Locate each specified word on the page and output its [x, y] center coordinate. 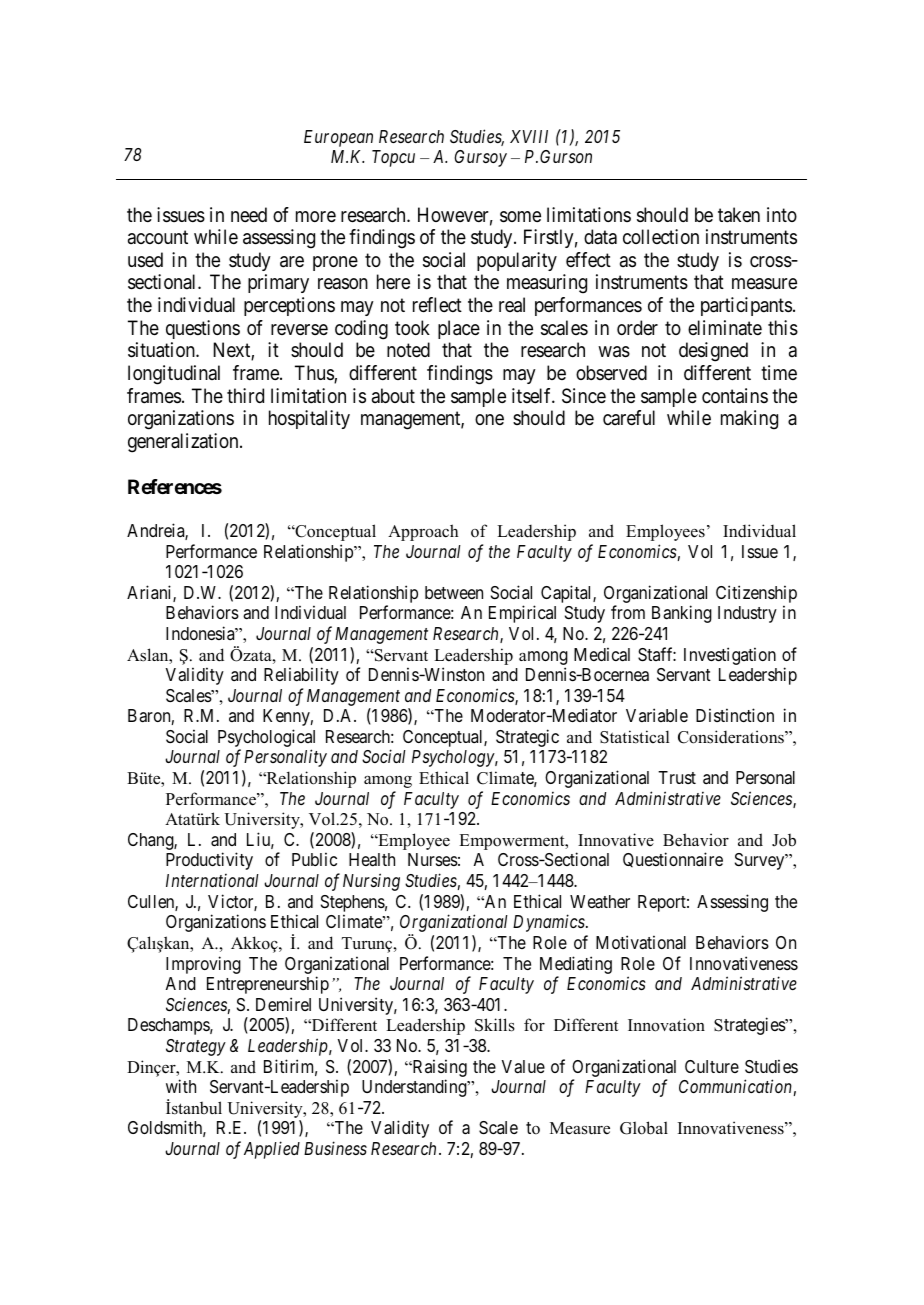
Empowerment [513, 842]
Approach [423, 532]
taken [739, 215]
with [181, 1086]
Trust [677, 777]
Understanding [415, 1088]
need [249, 214]
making [749, 420]
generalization [184, 443]
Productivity [209, 861]
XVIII [529, 136]
